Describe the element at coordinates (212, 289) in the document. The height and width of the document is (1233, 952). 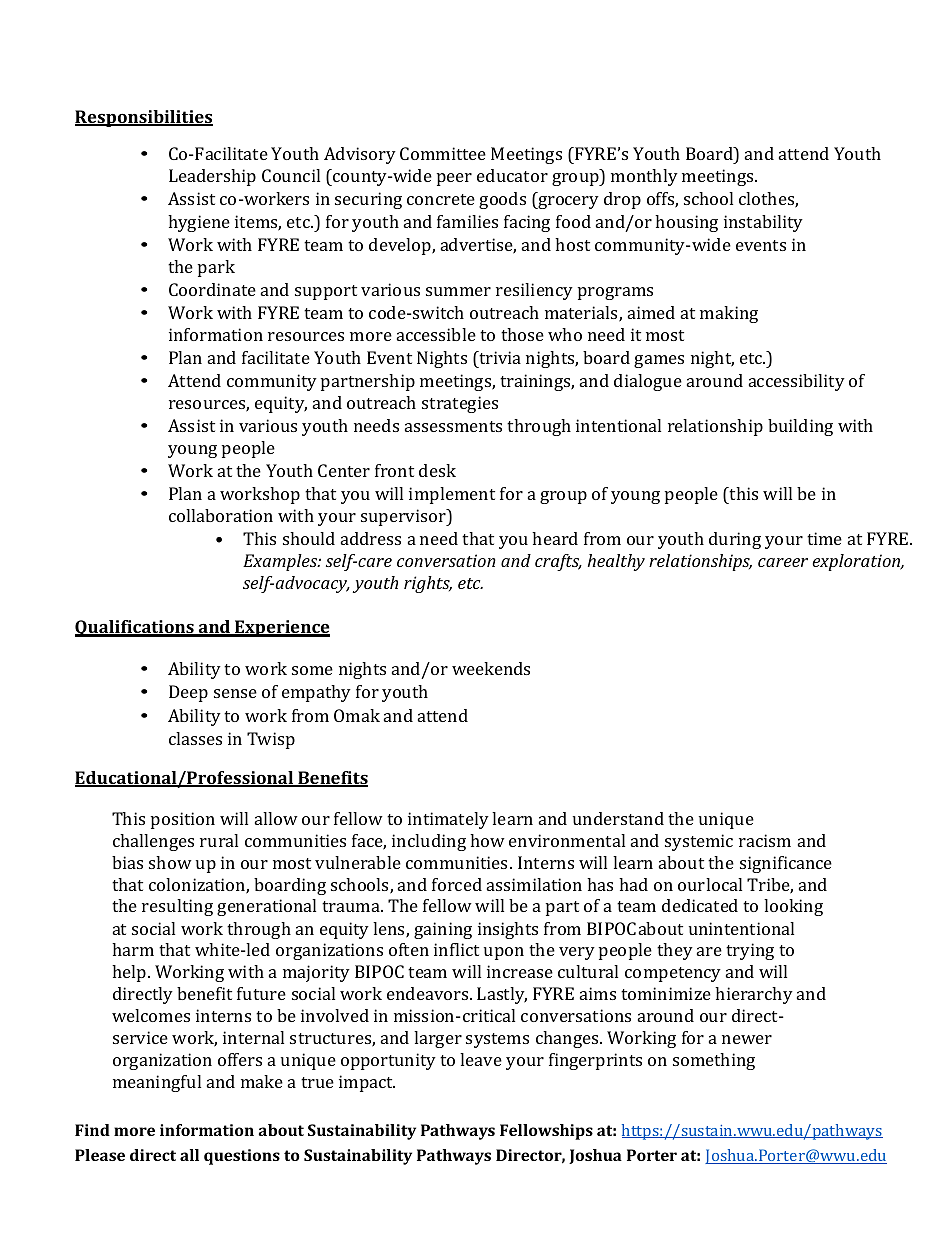
I see `Coordinate` at that location.
